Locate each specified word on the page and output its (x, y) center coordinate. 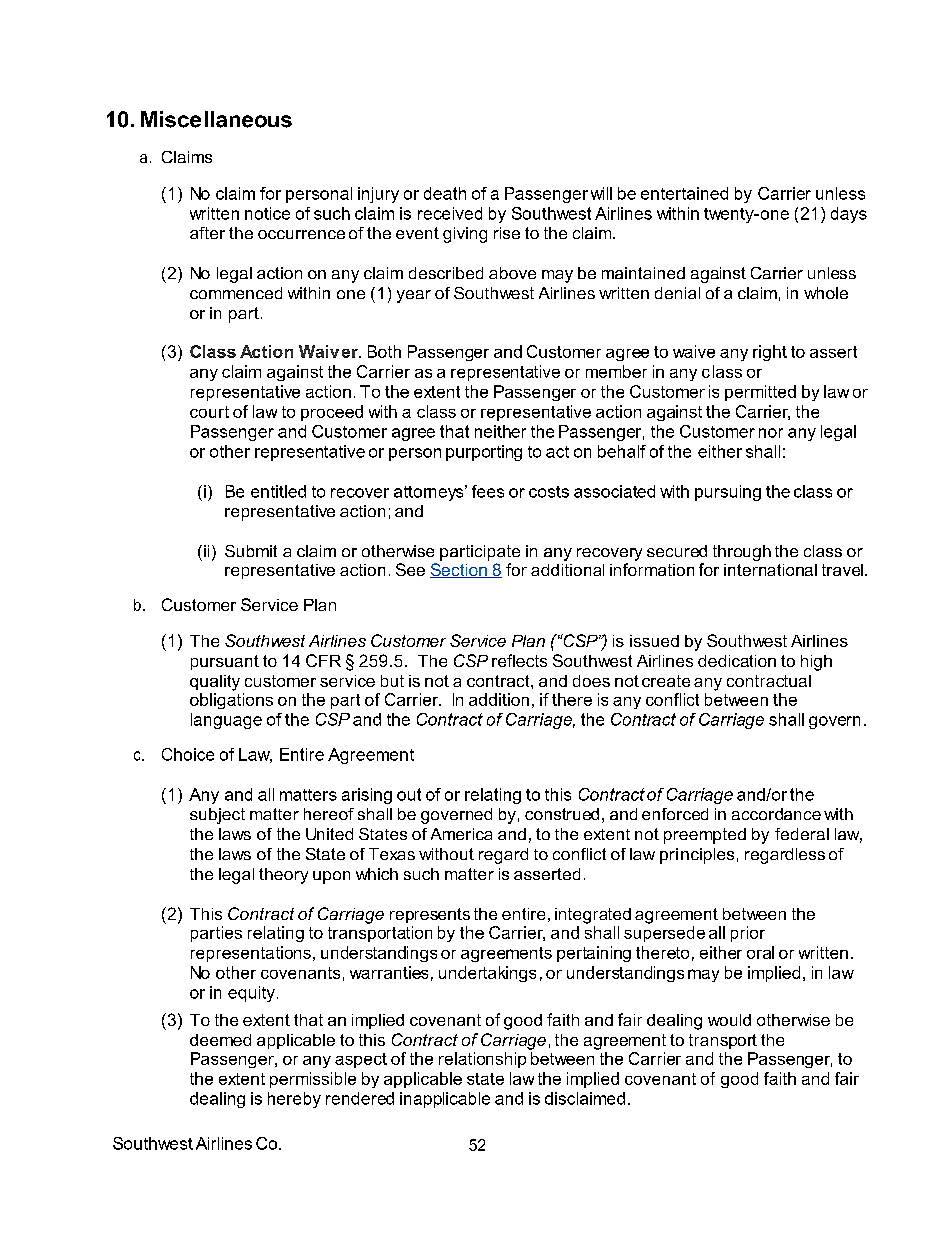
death (445, 193)
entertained (684, 193)
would (729, 1020)
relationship (482, 1060)
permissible (313, 1080)
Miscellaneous (216, 119)
